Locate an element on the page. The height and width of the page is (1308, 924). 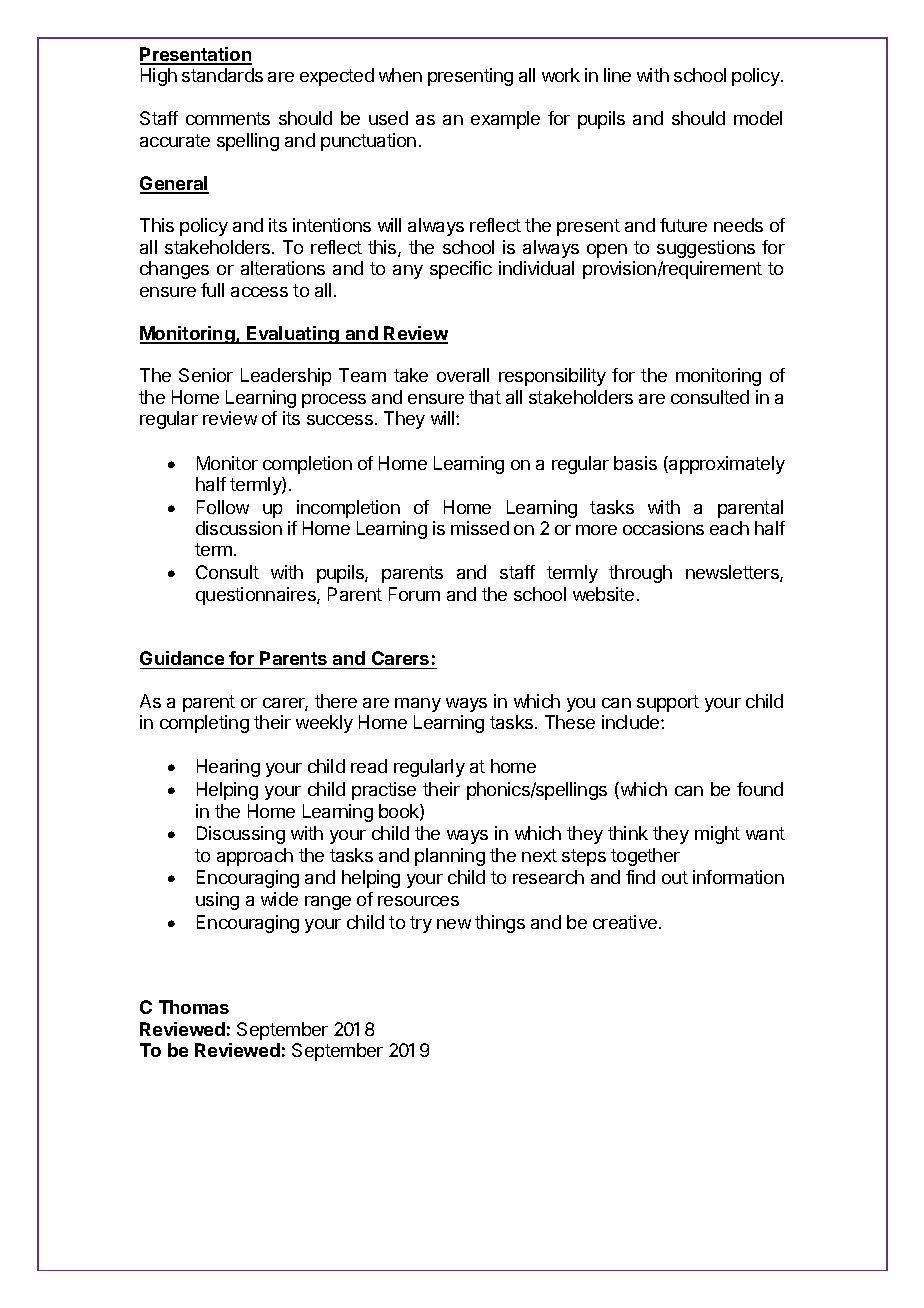
specific is located at coordinates (461, 270).
